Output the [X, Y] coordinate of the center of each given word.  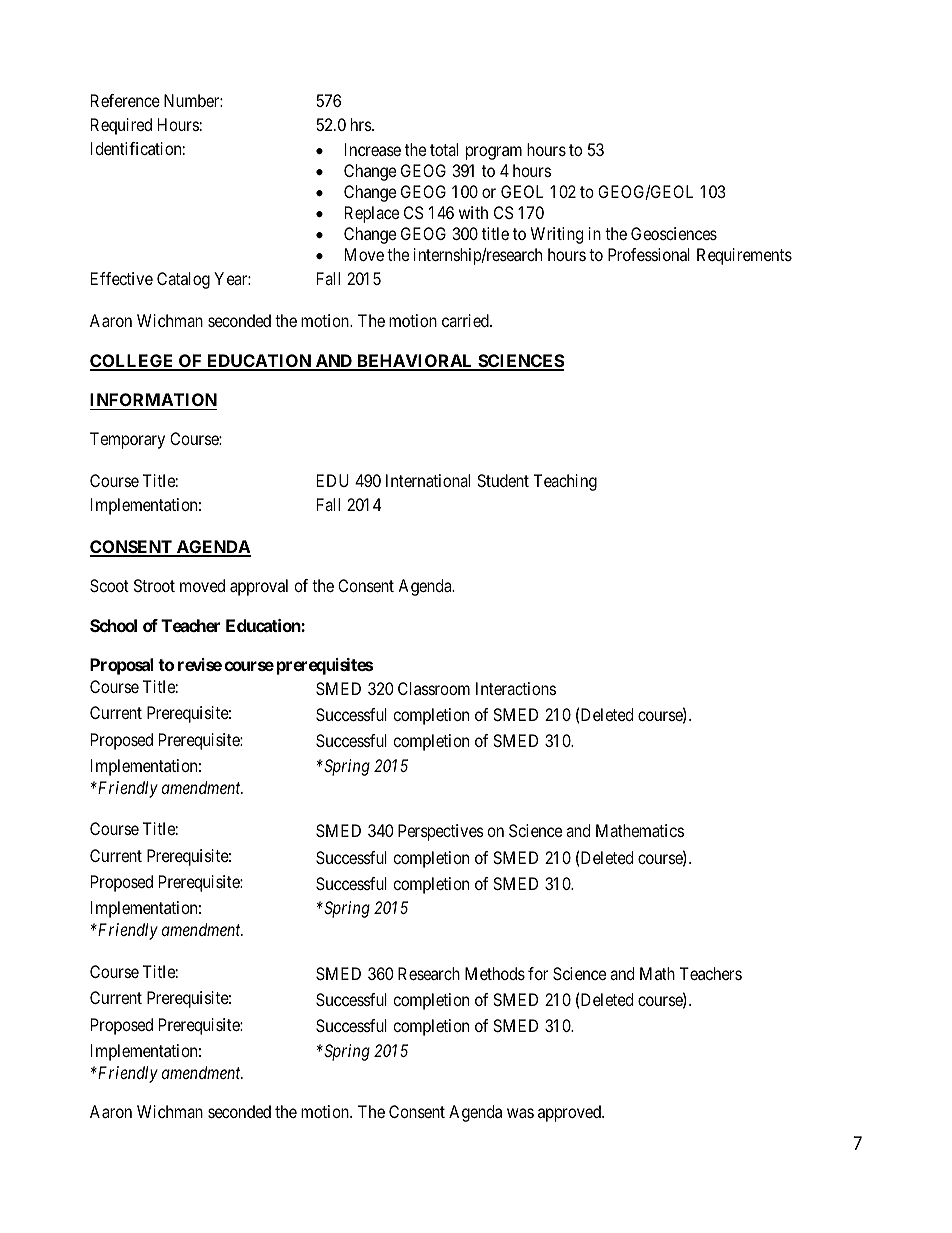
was [520, 1113]
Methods [495, 973]
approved [570, 1113]
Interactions [516, 688]
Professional [649, 254]
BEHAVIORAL [415, 362]
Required [121, 126]
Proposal [121, 666]
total [444, 149]
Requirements [744, 256]
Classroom [434, 688]
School [113, 625]
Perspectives [441, 832]
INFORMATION [153, 401]
